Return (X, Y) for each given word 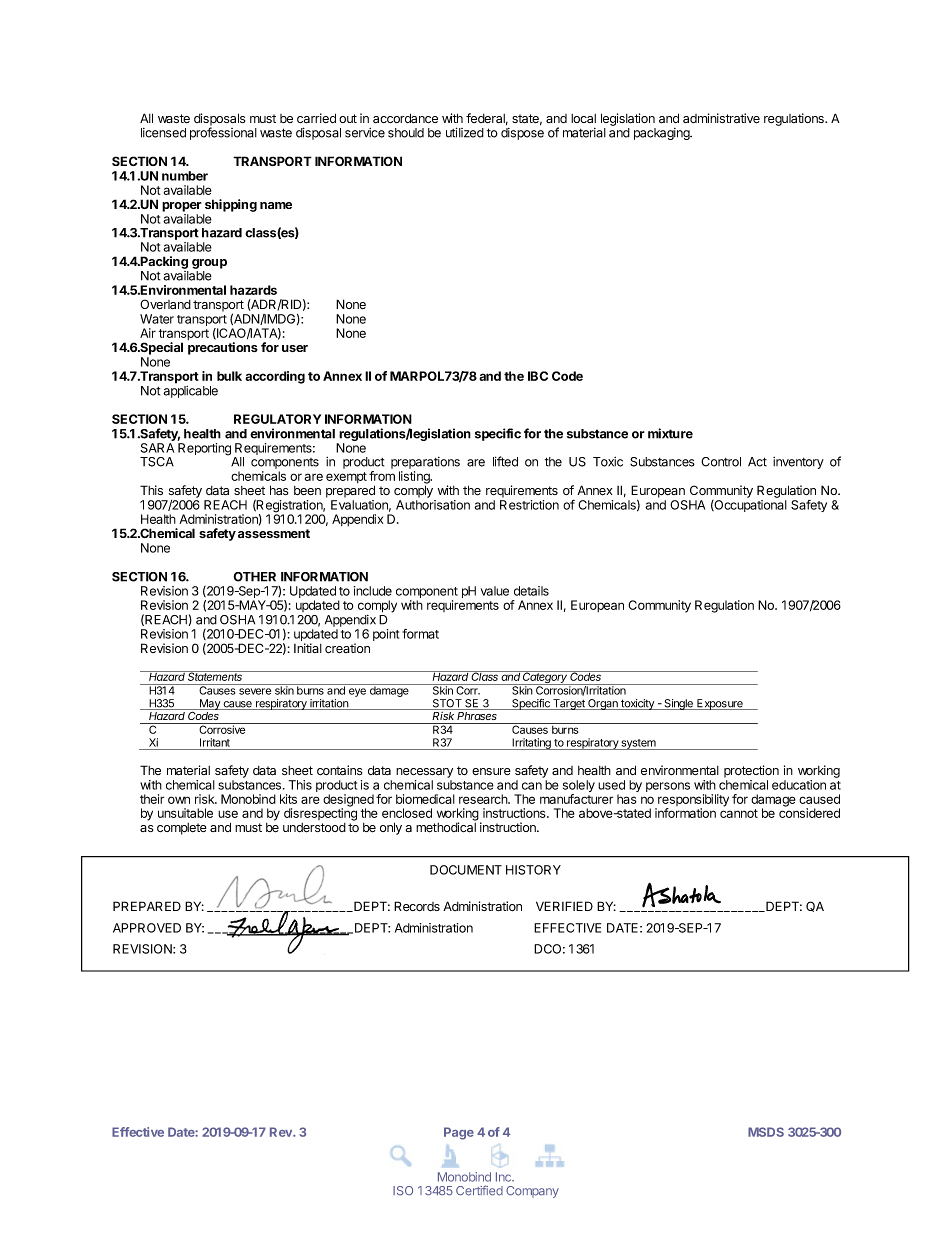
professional (223, 133)
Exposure (720, 704)
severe (255, 691)
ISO (403, 1191)
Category (546, 678)
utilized (465, 132)
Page (459, 1133)
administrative (721, 118)
